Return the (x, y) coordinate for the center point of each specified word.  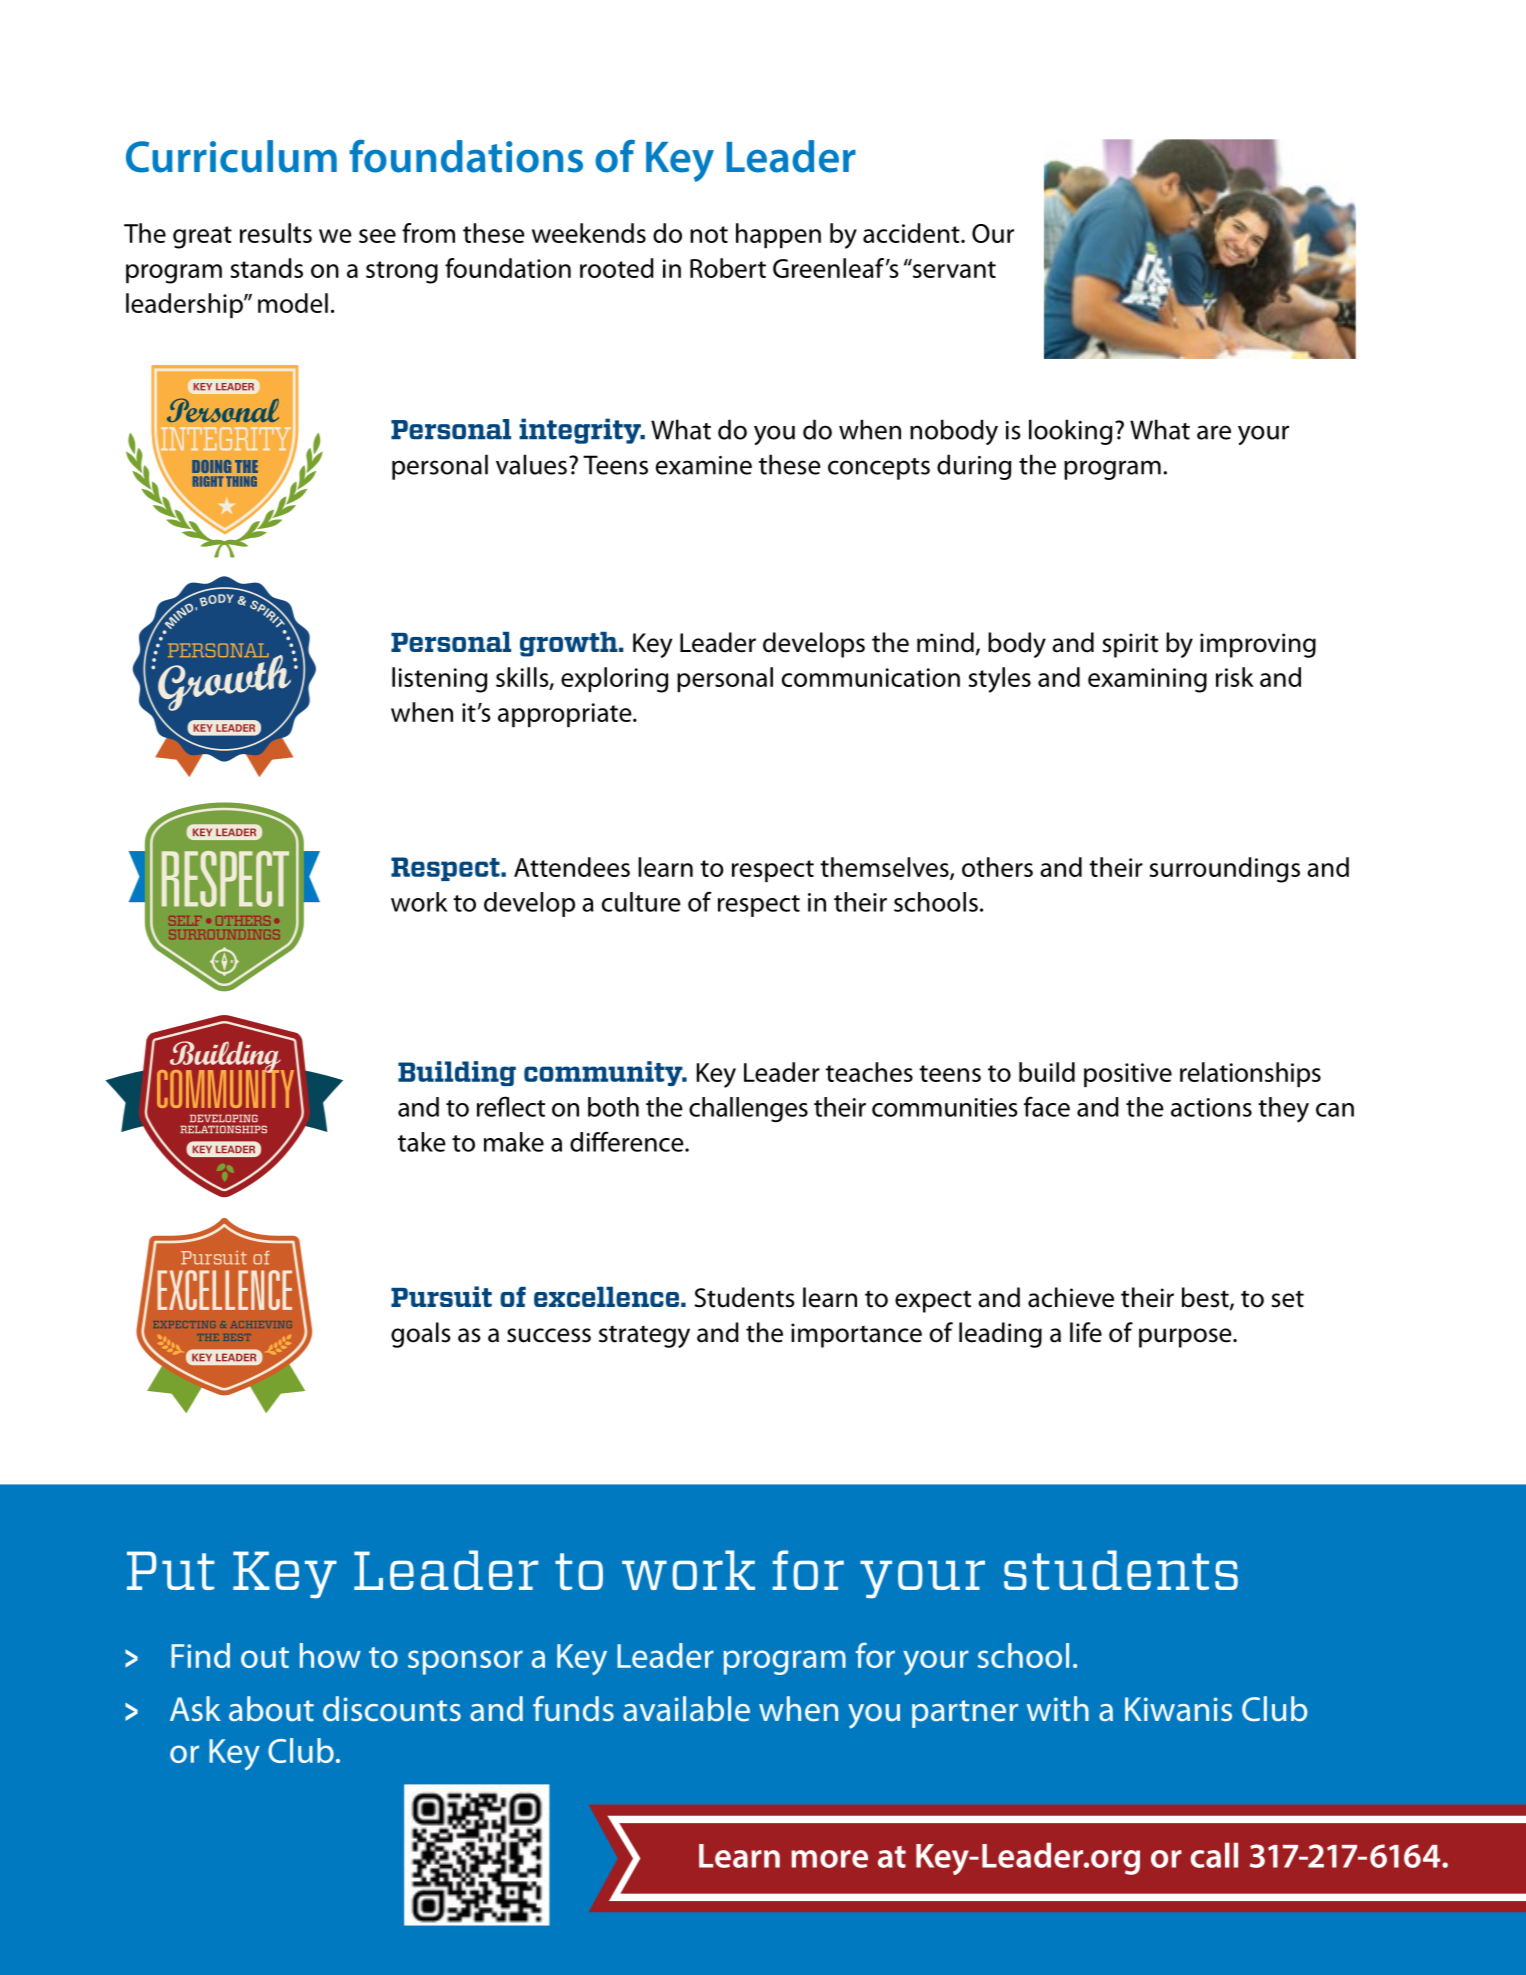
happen (778, 235)
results (276, 233)
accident (912, 233)
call (1214, 1855)
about (271, 1709)
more (829, 1859)
